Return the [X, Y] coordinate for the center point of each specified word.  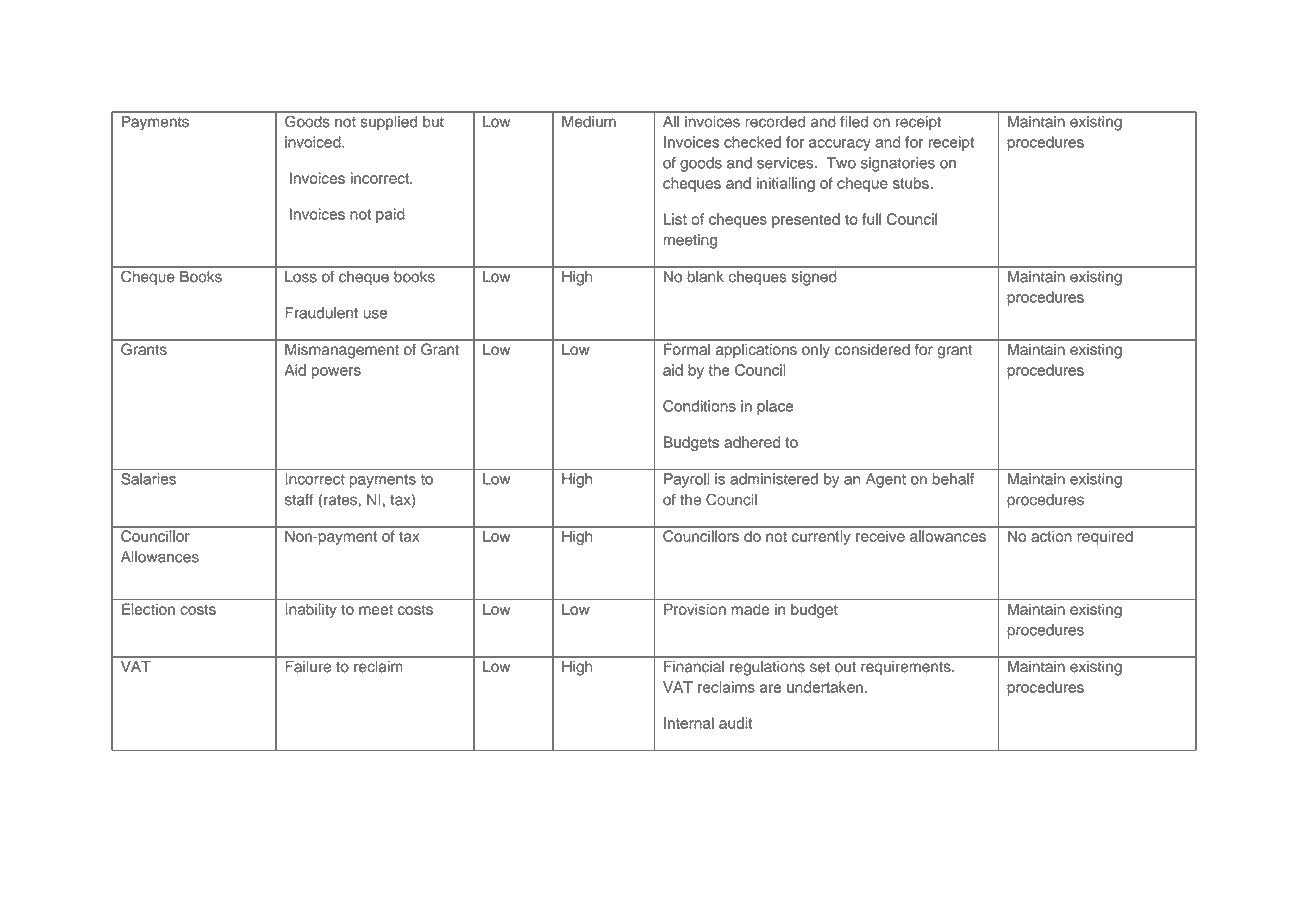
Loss [301, 276]
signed [814, 278]
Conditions [699, 406]
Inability [311, 610]
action [1051, 536]
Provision [695, 609]
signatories [898, 164]
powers [336, 373]
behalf [953, 479]
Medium [589, 121]
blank [706, 276]
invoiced [314, 142]
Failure [308, 666]
